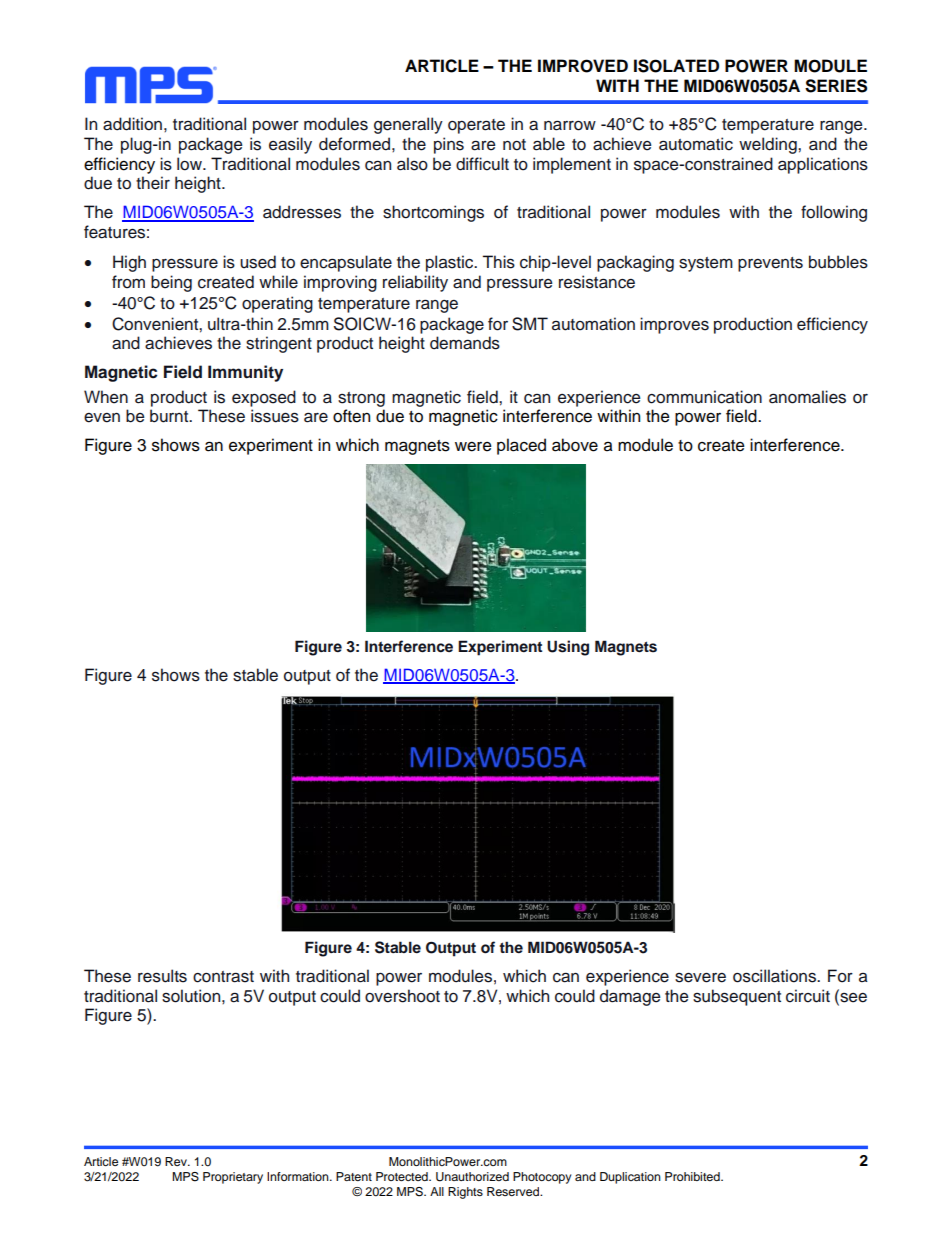 This screenshot has height=1233, width=952. I want to click on Unauthorized, so click(472, 1177).
